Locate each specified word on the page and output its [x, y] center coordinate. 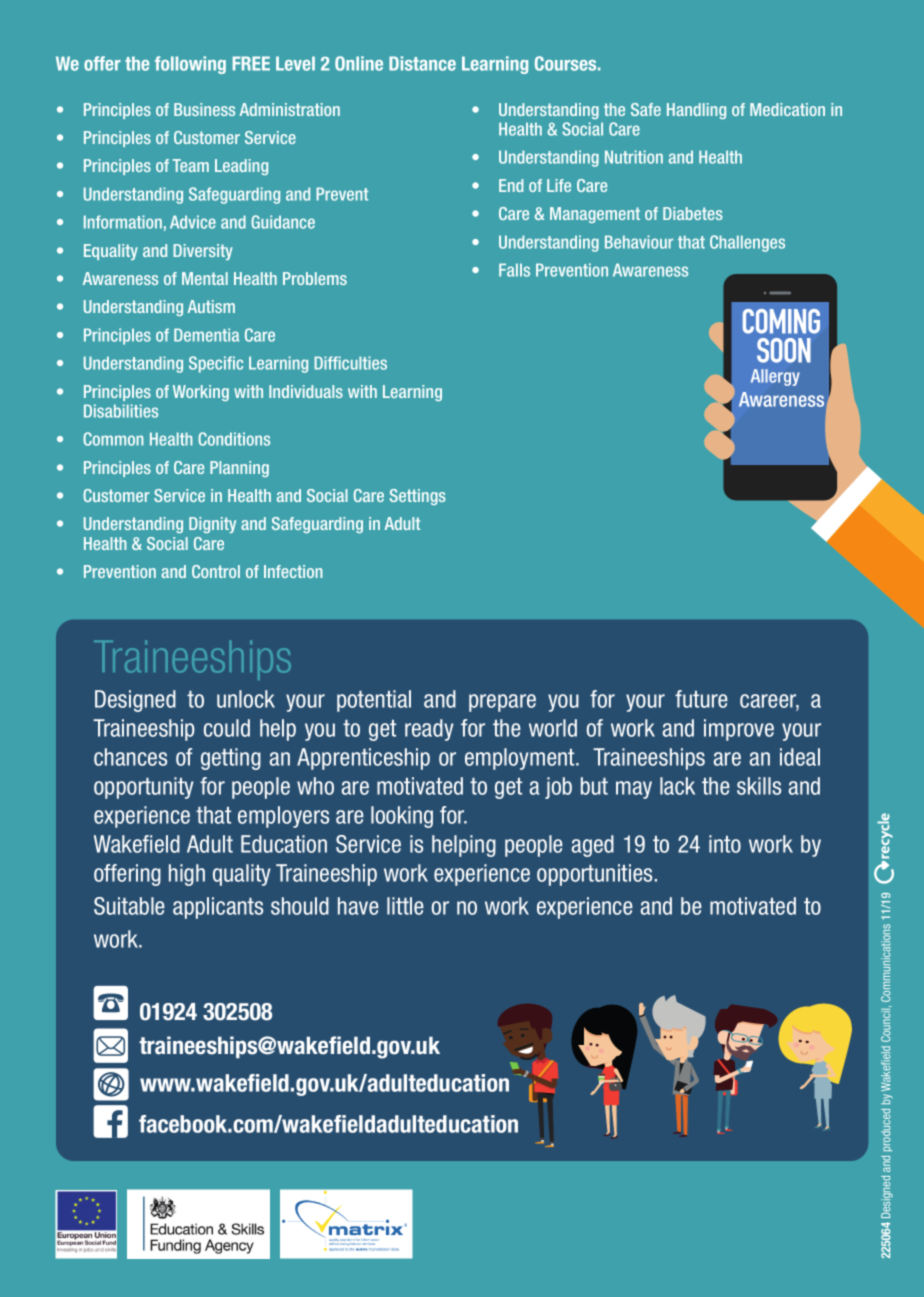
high [187, 875]
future [701, 699]
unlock [246, 699]
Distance [422, 63]
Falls [514, 270]
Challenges [747, 243]
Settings [418, 497]
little [405, 906]
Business [204, 109]
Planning [239, 469]
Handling [696, 111]
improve [739, 730]
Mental [205, 278]
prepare [502, 703]
